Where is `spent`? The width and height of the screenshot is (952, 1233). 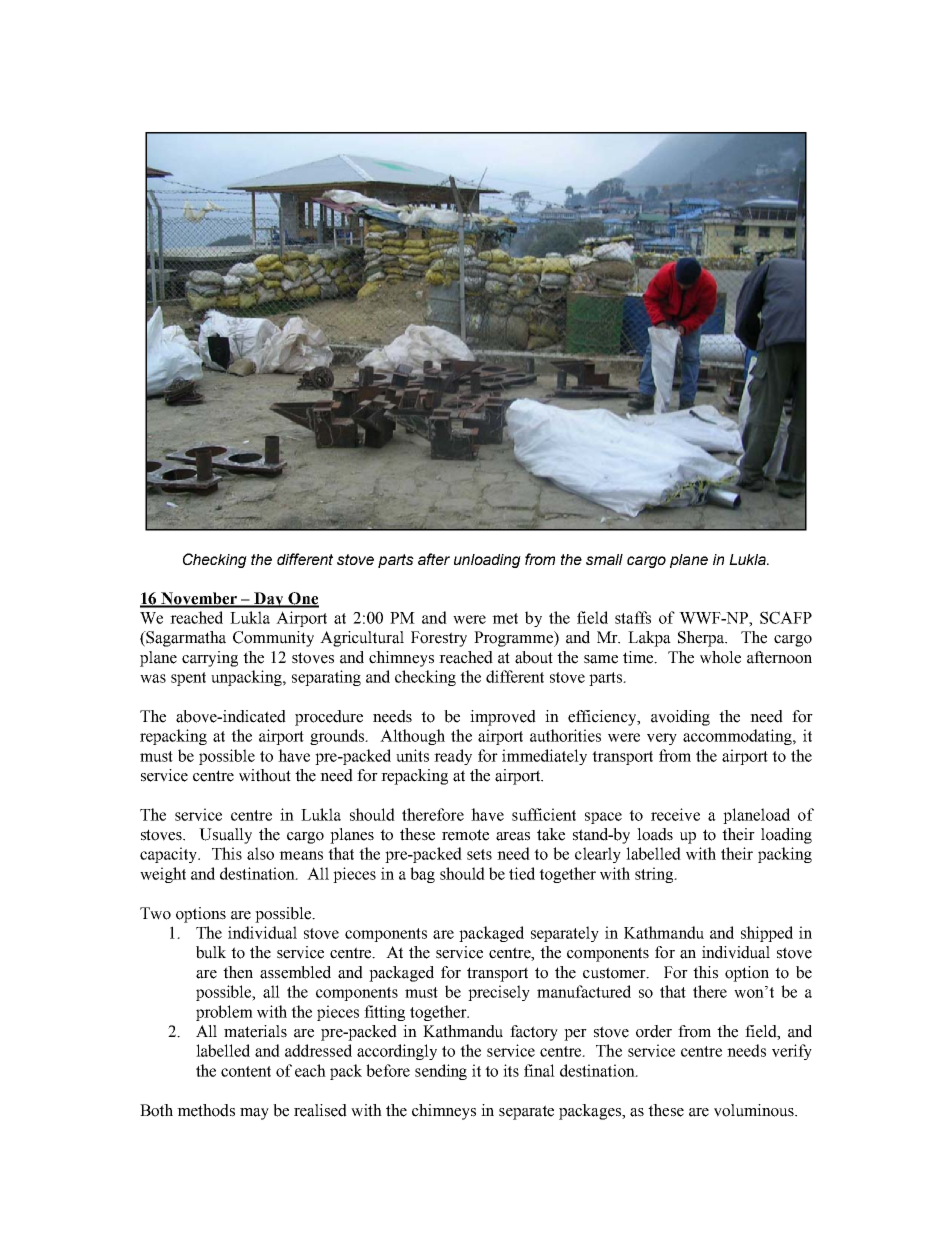
spent is located at coordinates (188, 679).
